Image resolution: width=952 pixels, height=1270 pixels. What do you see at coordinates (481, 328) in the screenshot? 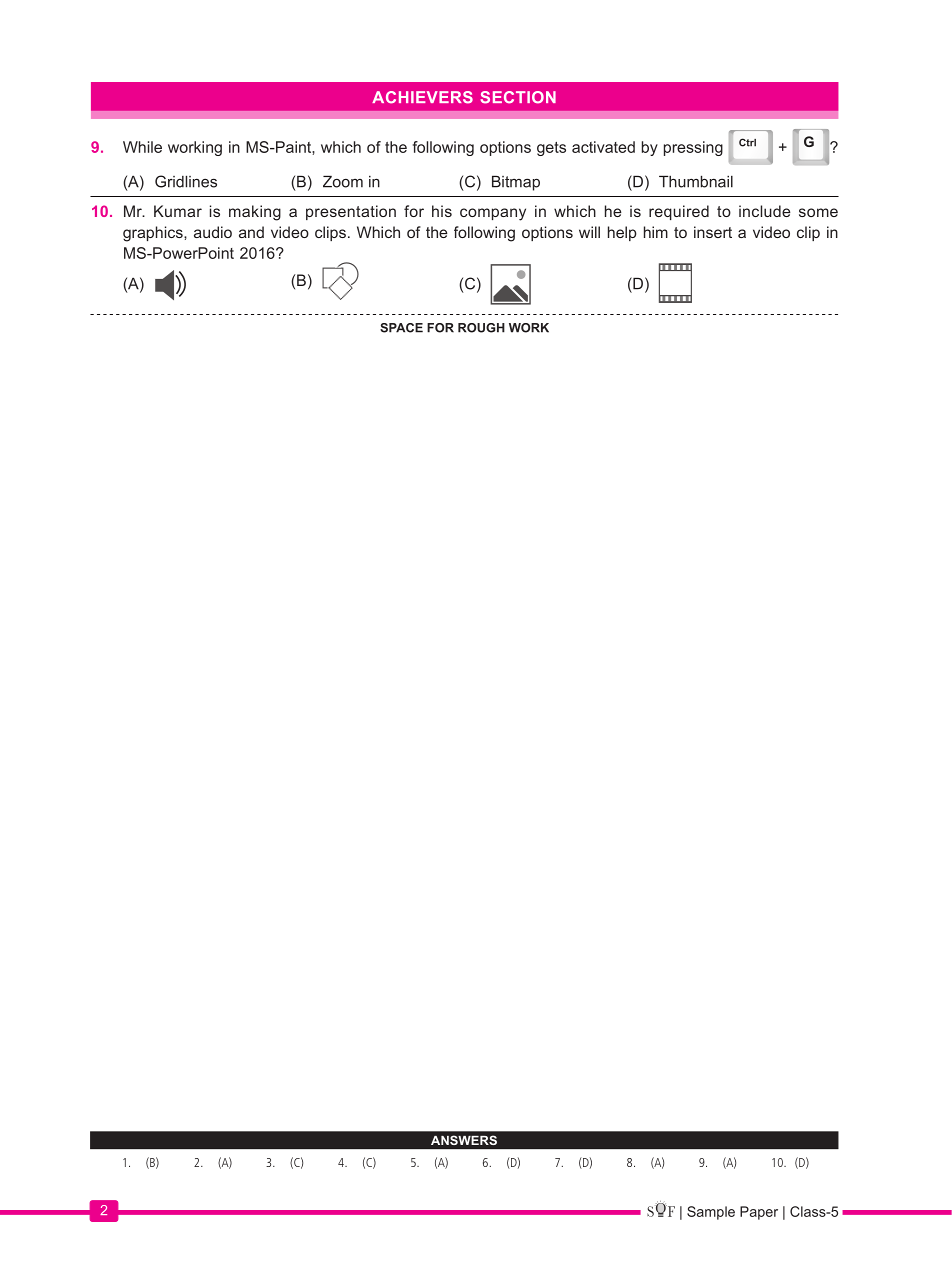
I see `ROUGH` at bounding box center [481, 328].
